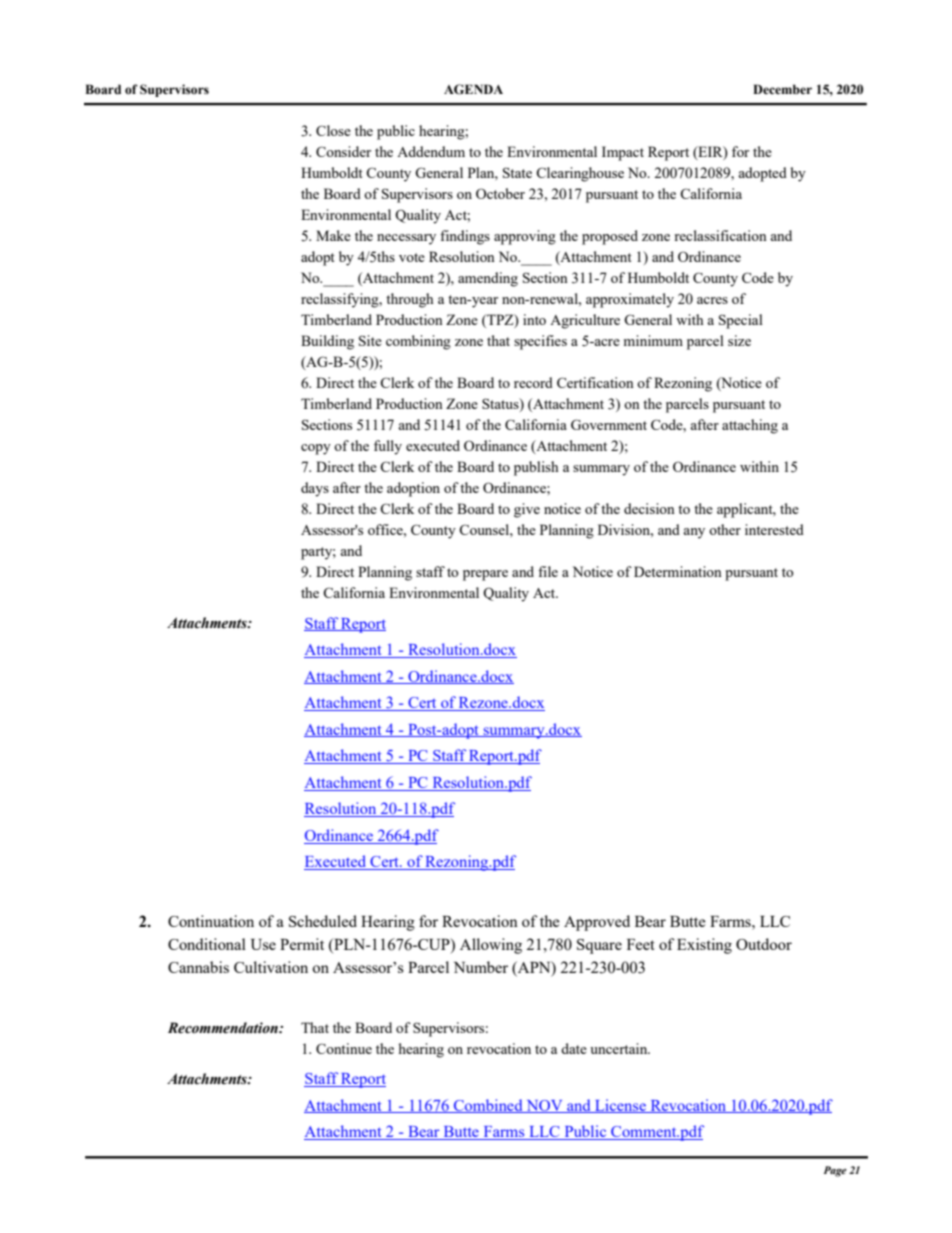 This screenshot has width=952, height=1233. What do you see at coordinates (782, 89) in the screenshot?
I see `December` at bounding box center [782, 89].
